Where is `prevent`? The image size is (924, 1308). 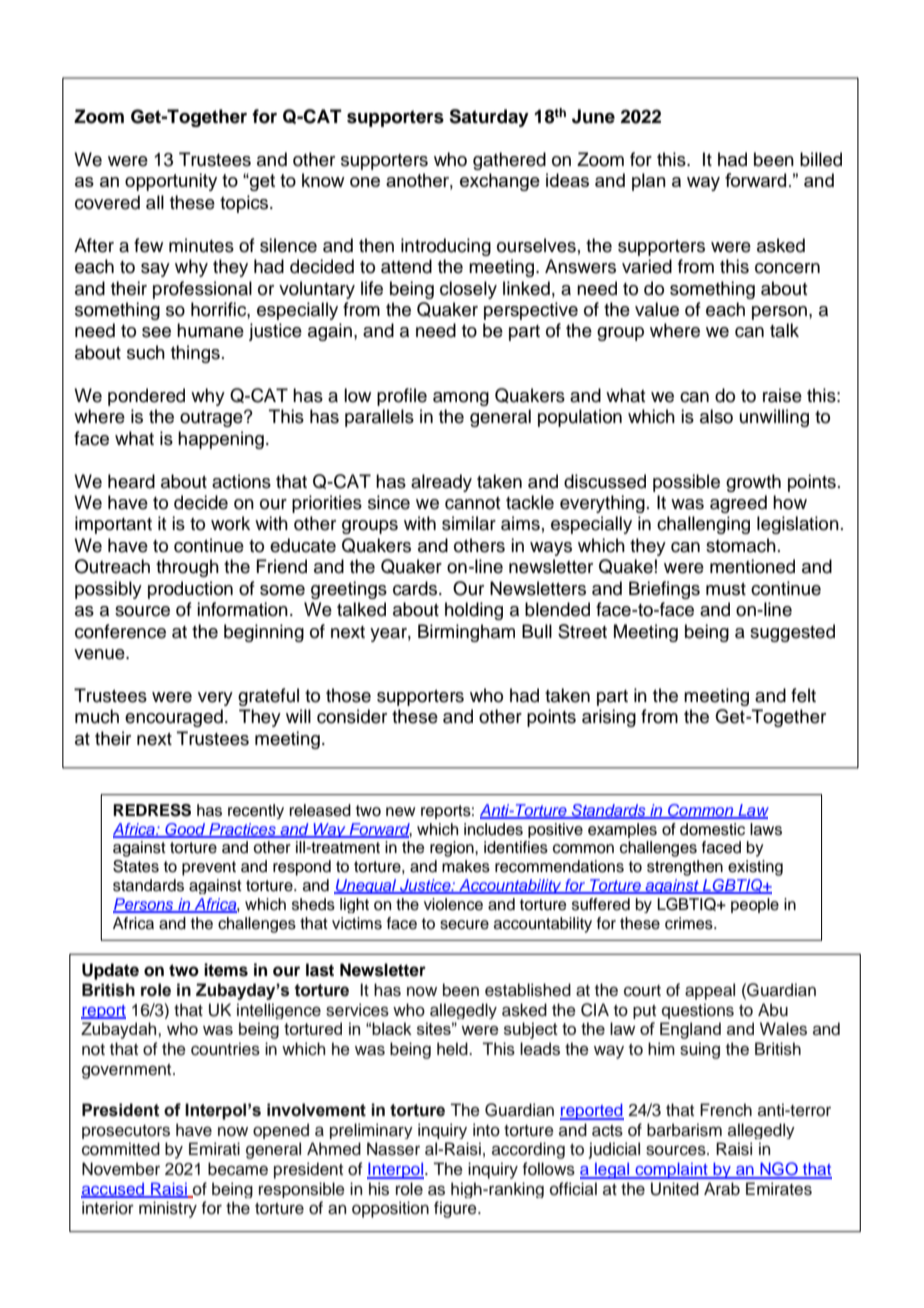 prevent is located at coordinates (209, 868).
